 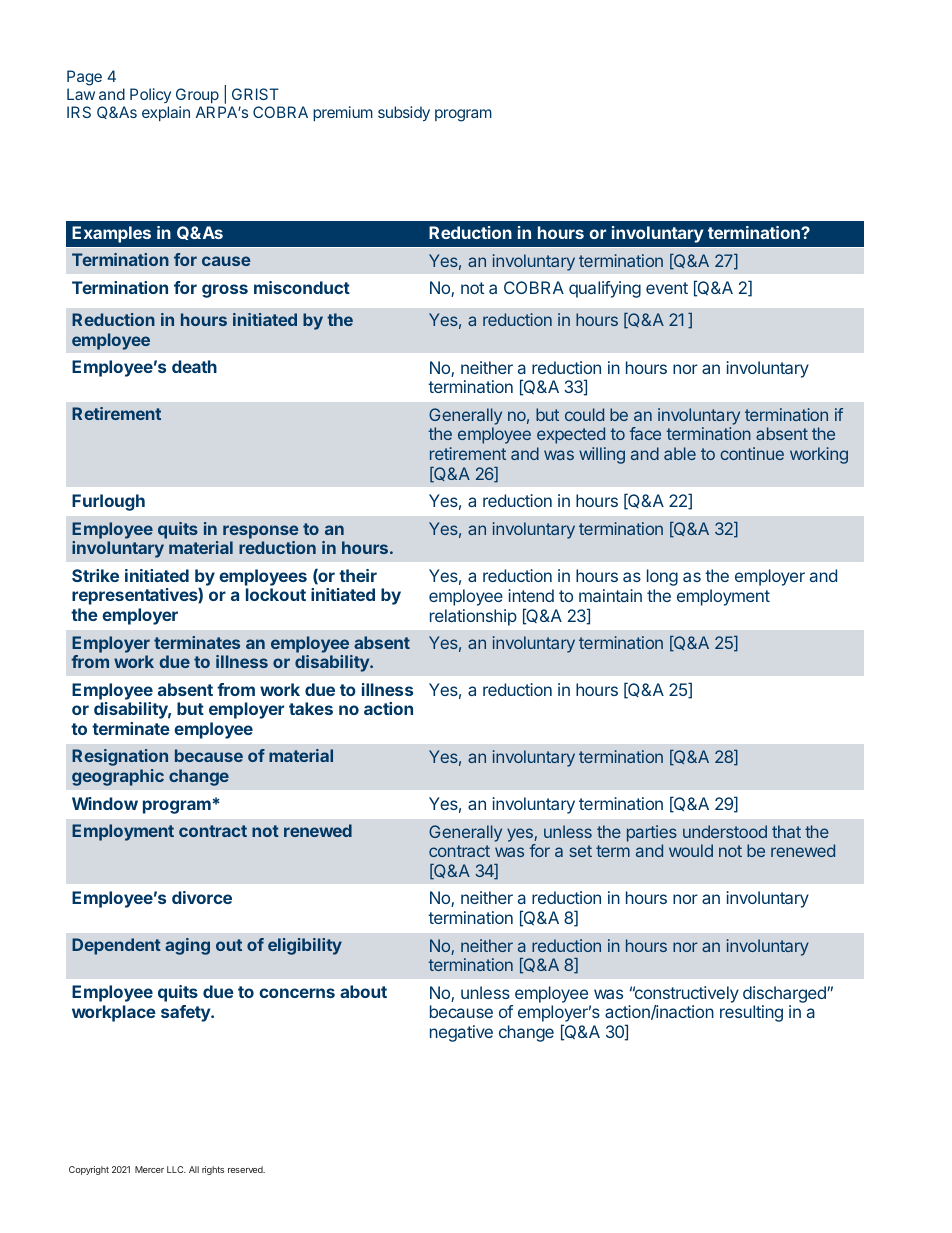 What do you see at coordinates (605, 289) in the screenshot?
I see `qualifying` at bounding box center [605, 289].
